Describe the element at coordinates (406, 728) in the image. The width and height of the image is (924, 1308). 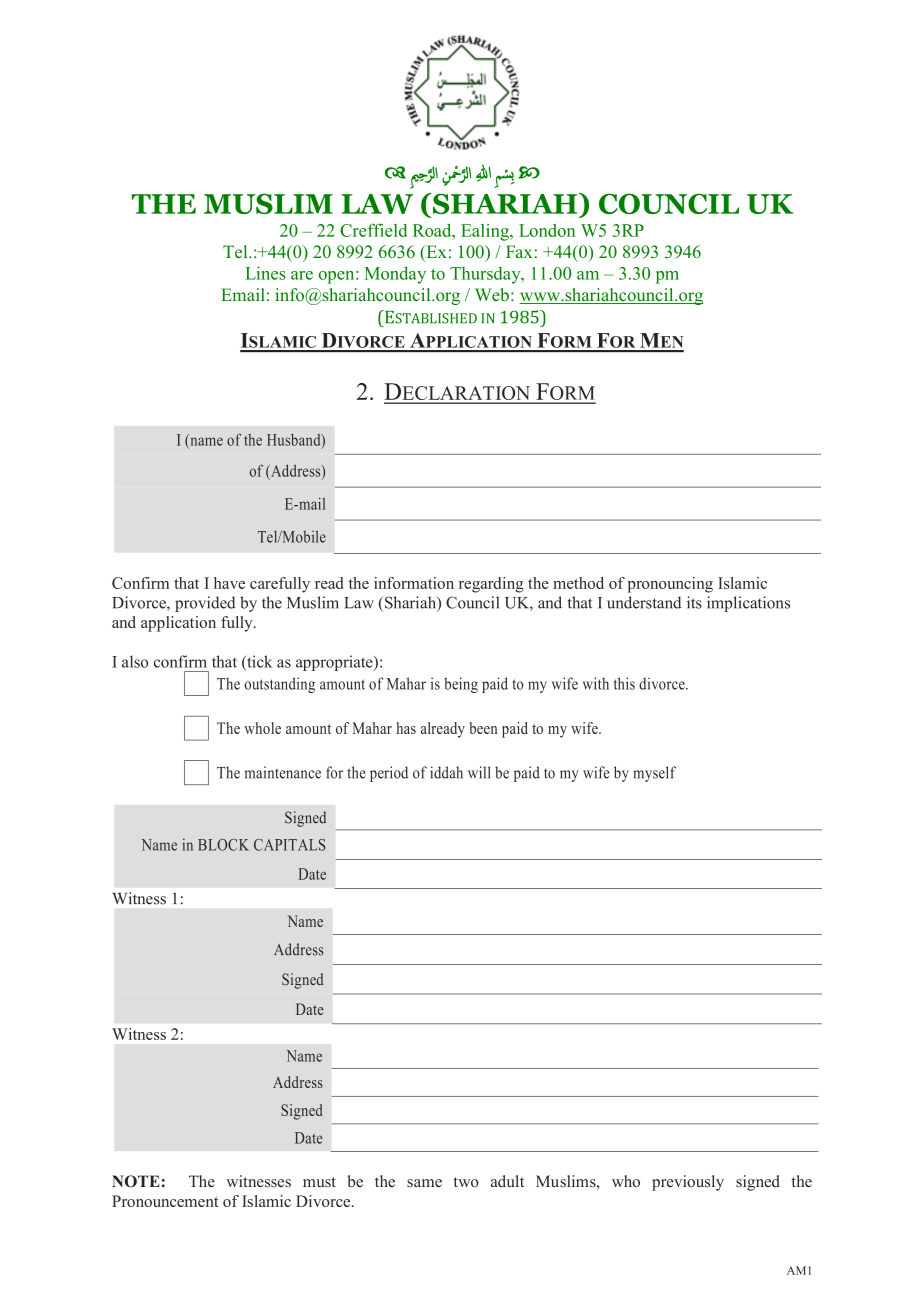
I see `has` at that location.
